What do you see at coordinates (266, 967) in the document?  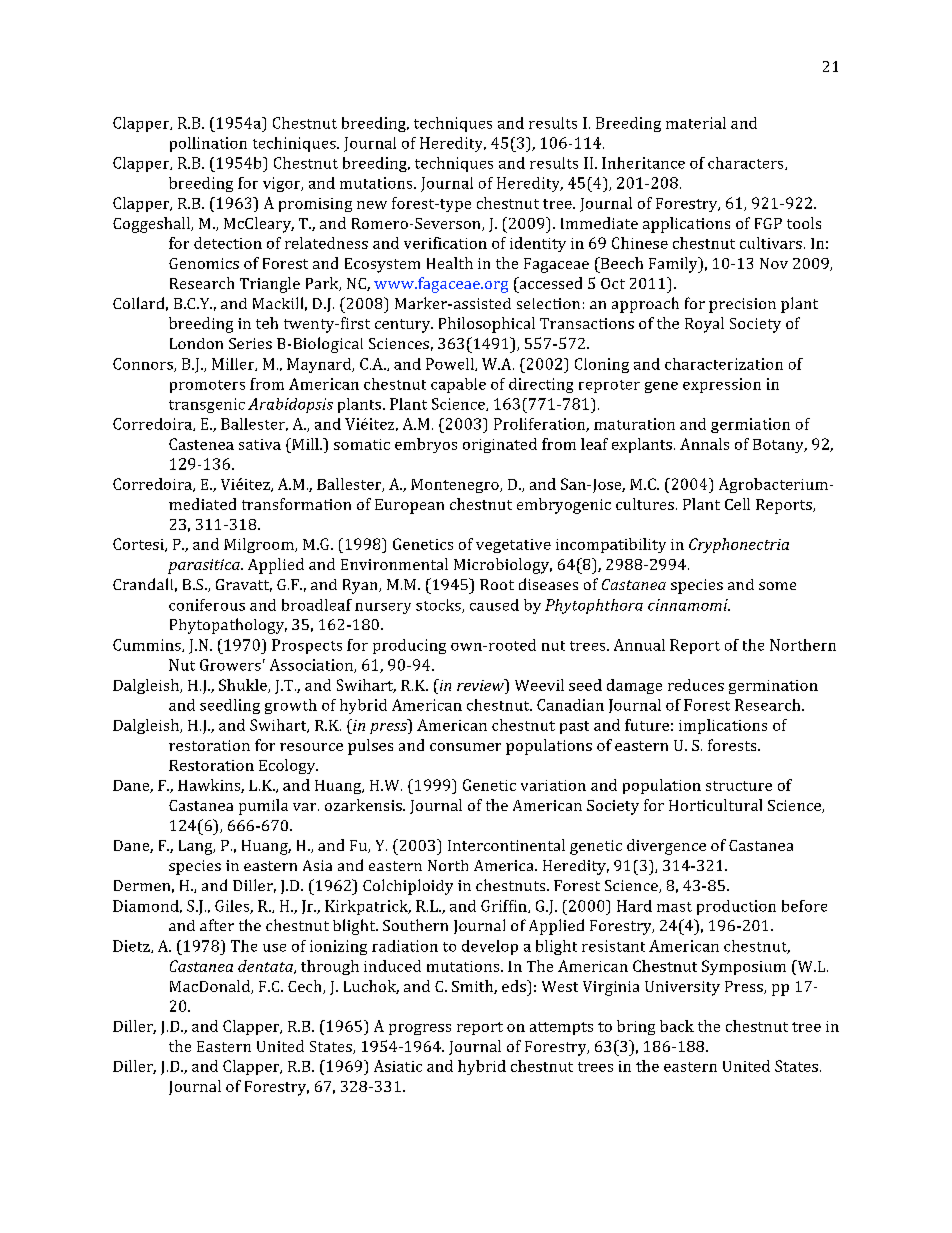 I see `dentata` at bounding box center [266, 967].
